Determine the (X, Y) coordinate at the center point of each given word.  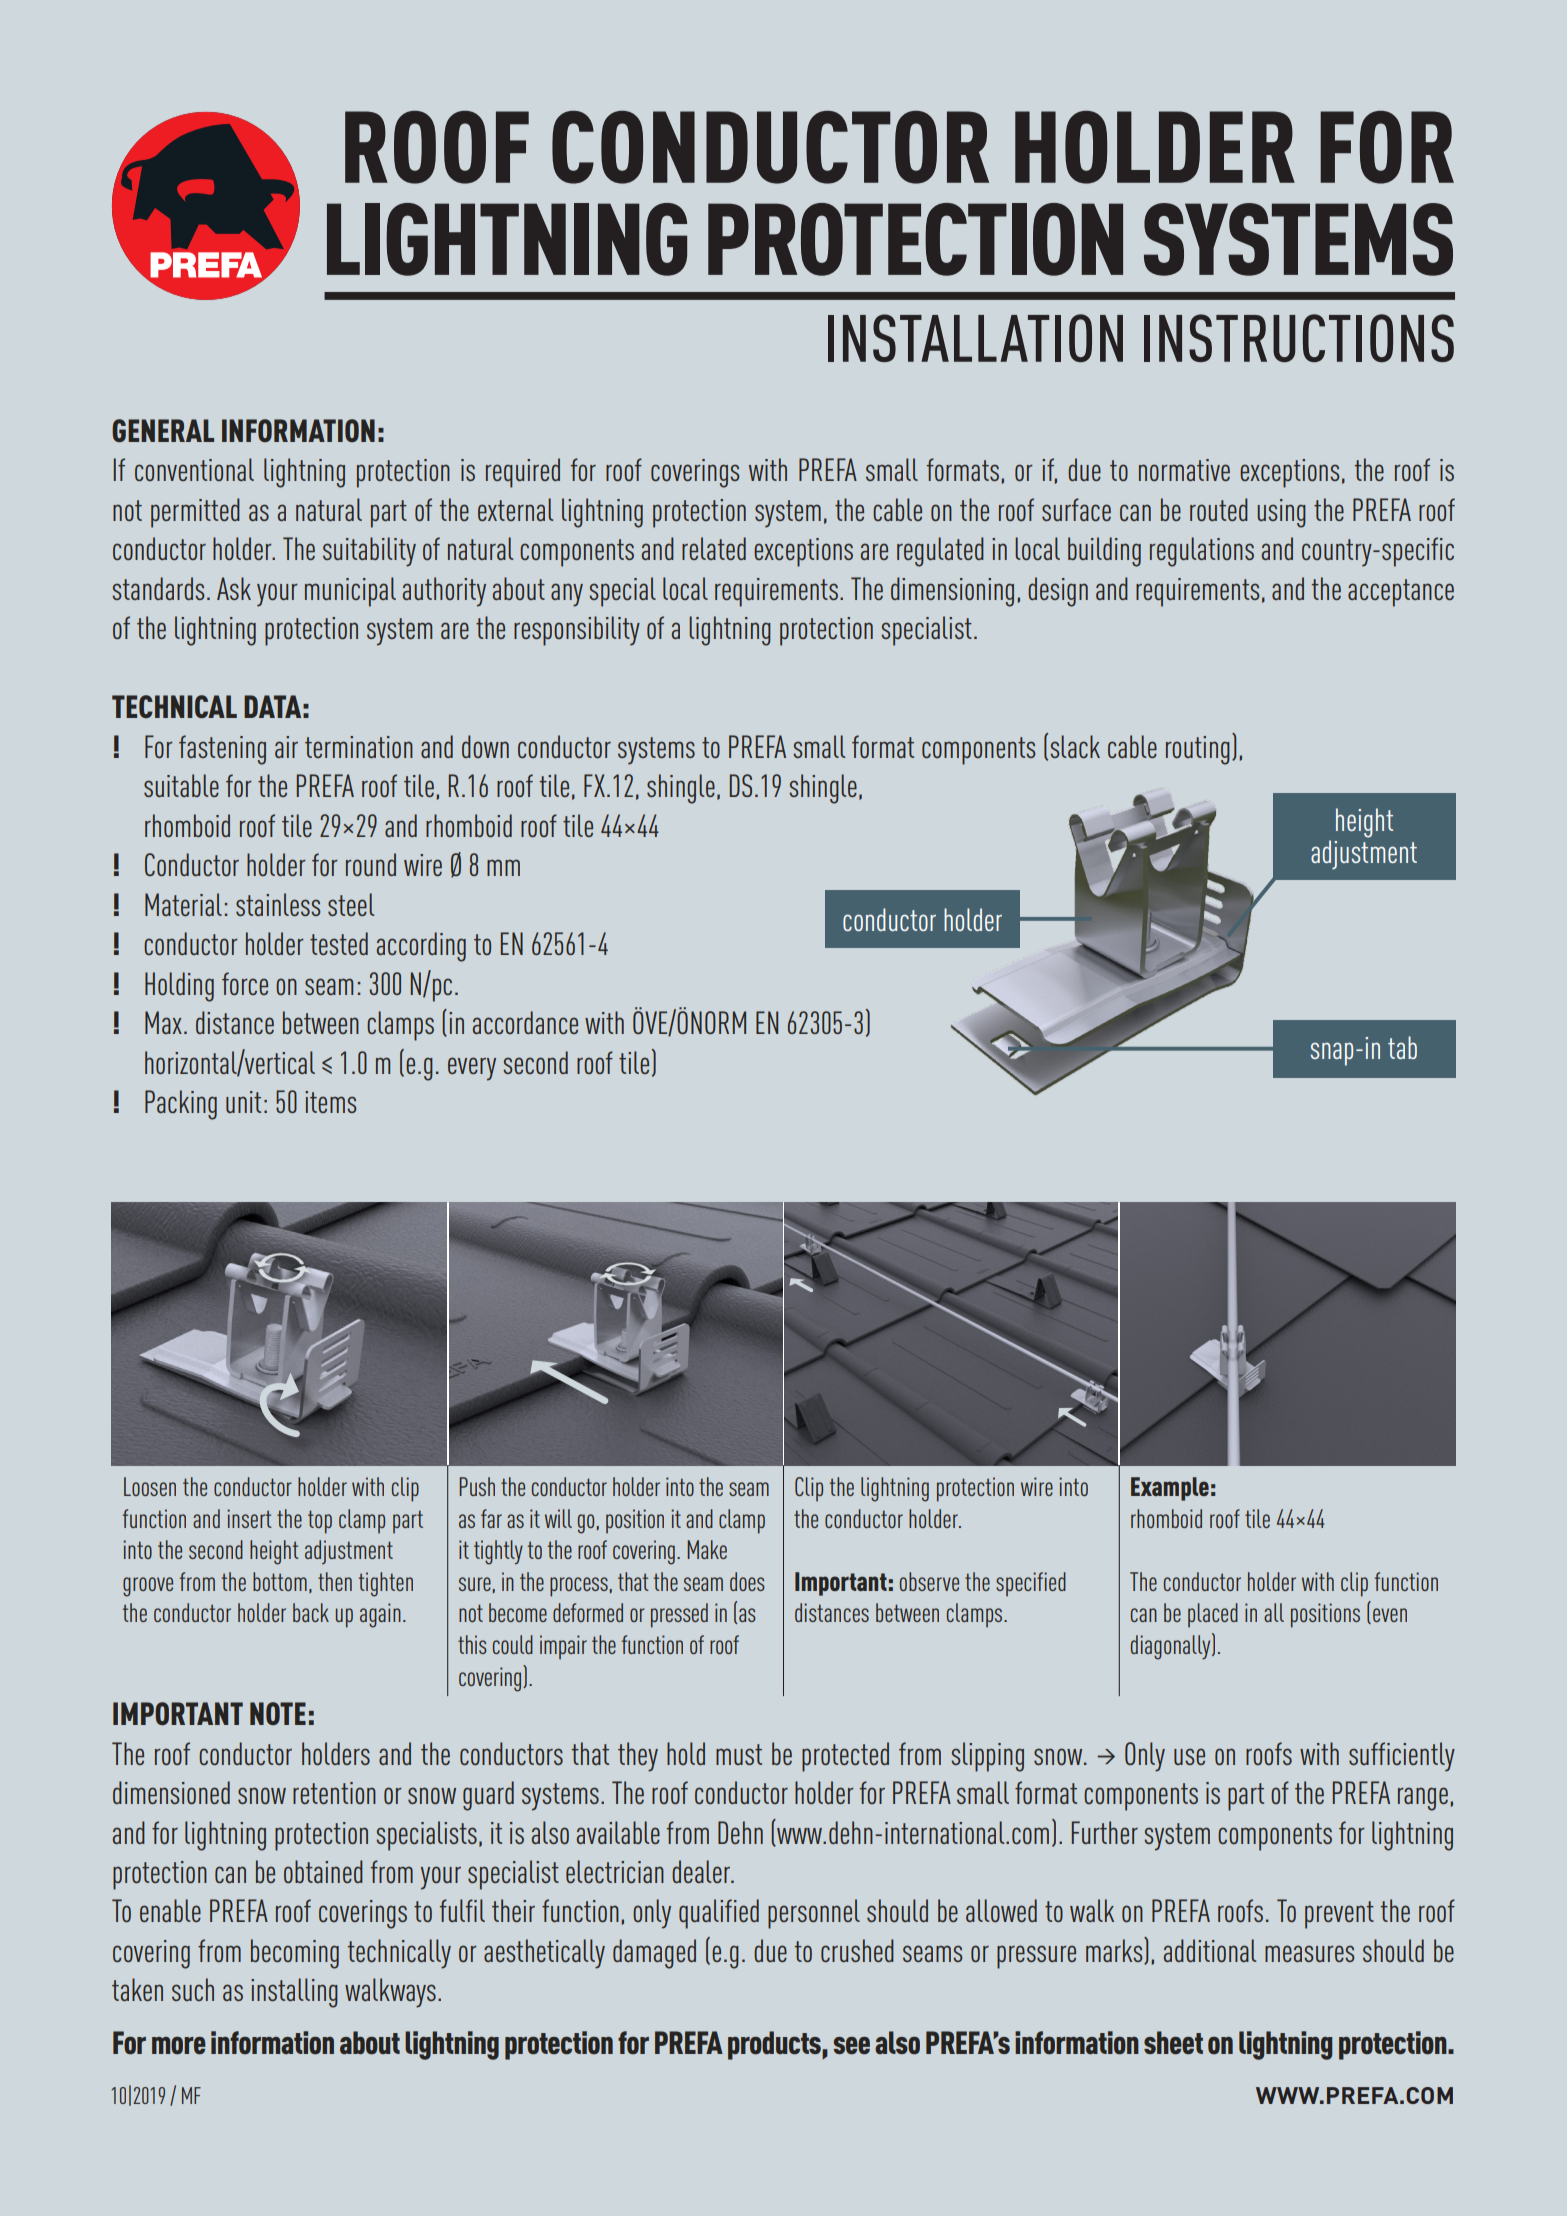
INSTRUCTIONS (1299, 338)
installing (294, 1993)
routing (1198, 750)
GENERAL (163, 430)
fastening (222, 750)
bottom (280, 1581)
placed (1213, 1615)
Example (1170, 1489)
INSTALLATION (975, 338)
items (330, 1102)
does (747, 1581)
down (485, 746)
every (472, 1069)
